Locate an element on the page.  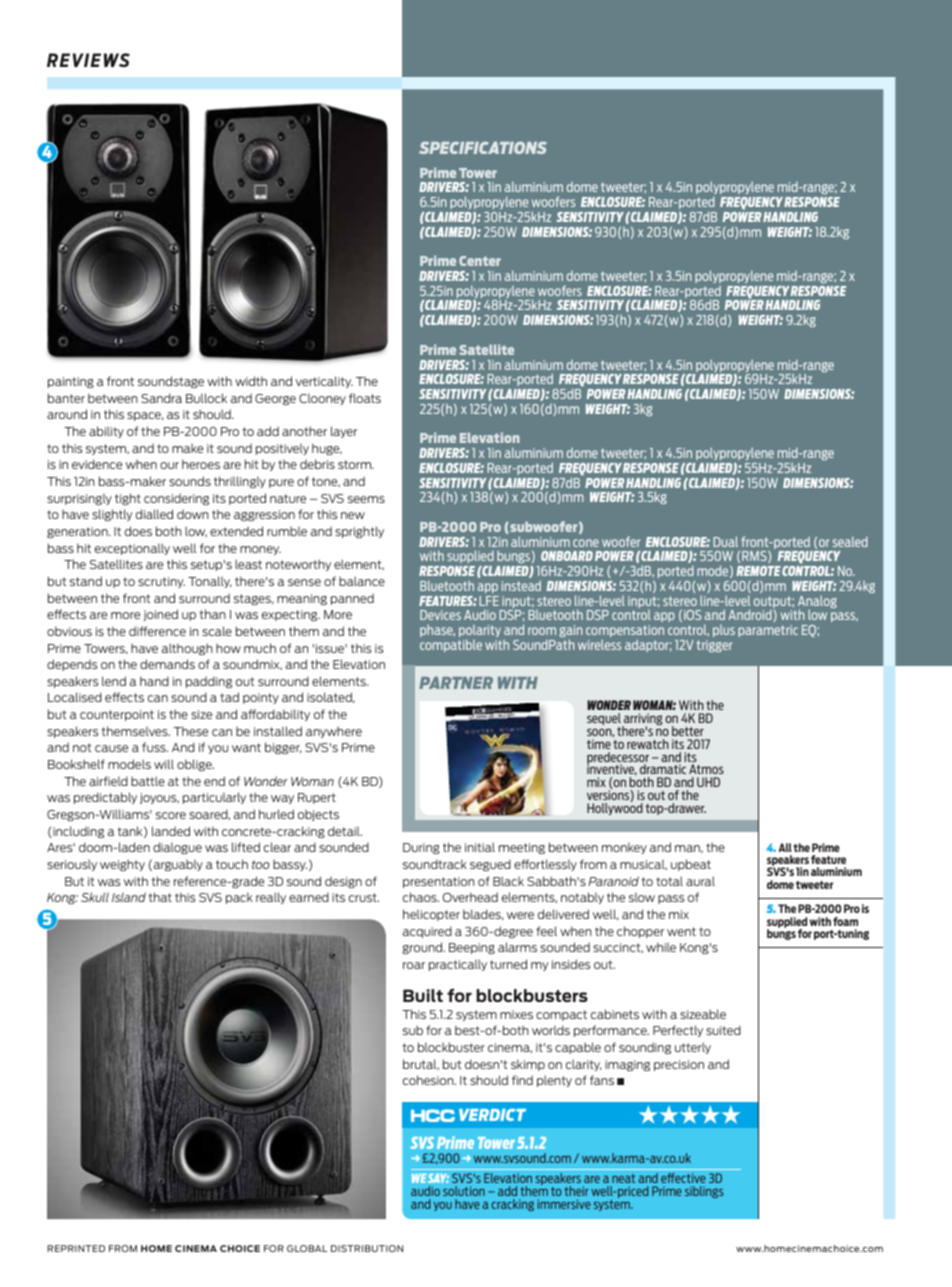
Dual is located at coordinates (725, 541).
